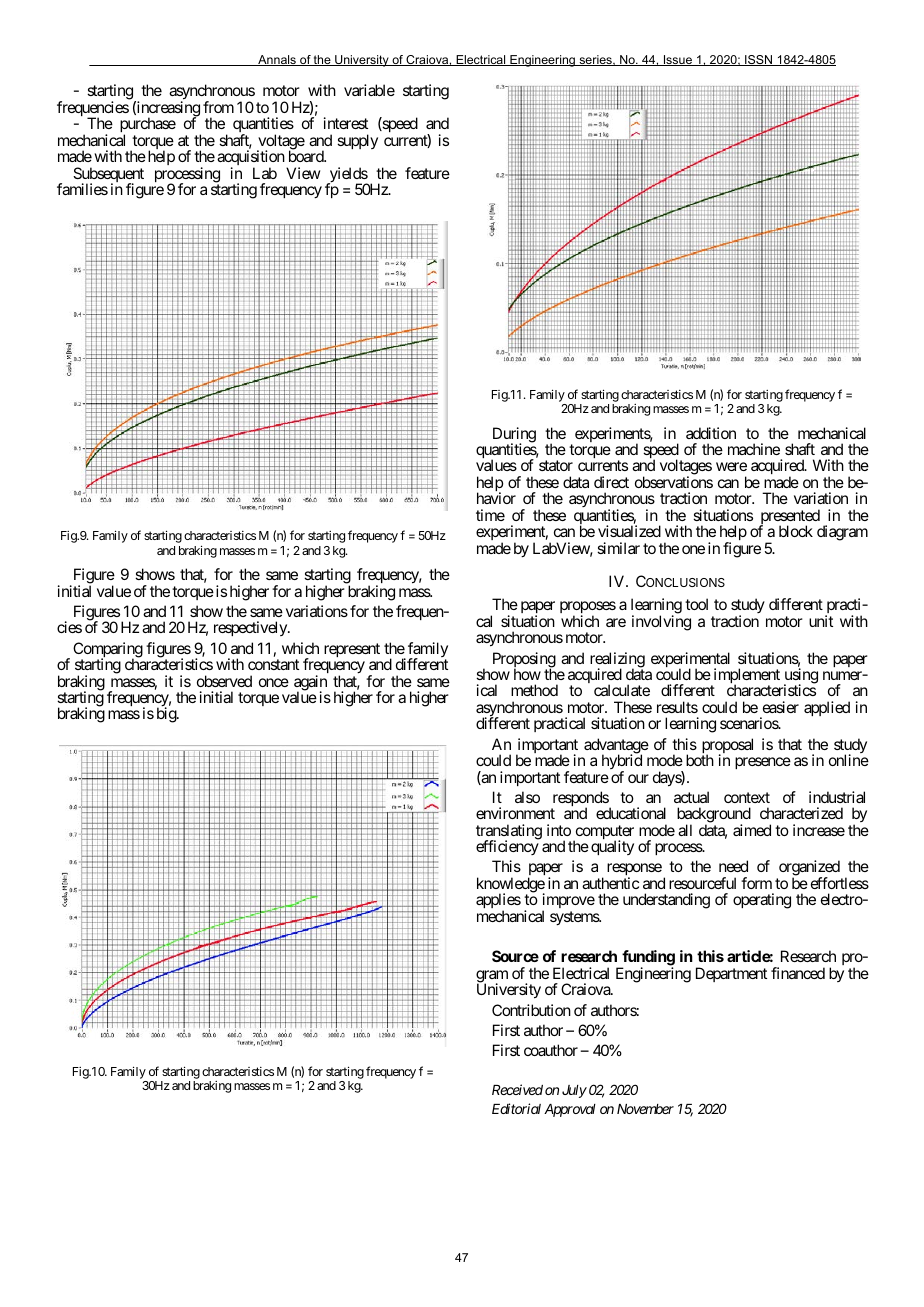 The height and width of the image is (1307, 924). What do you see at coordinates (595, 60) in the image?
I see `series` at bounding box center [595, 60].
